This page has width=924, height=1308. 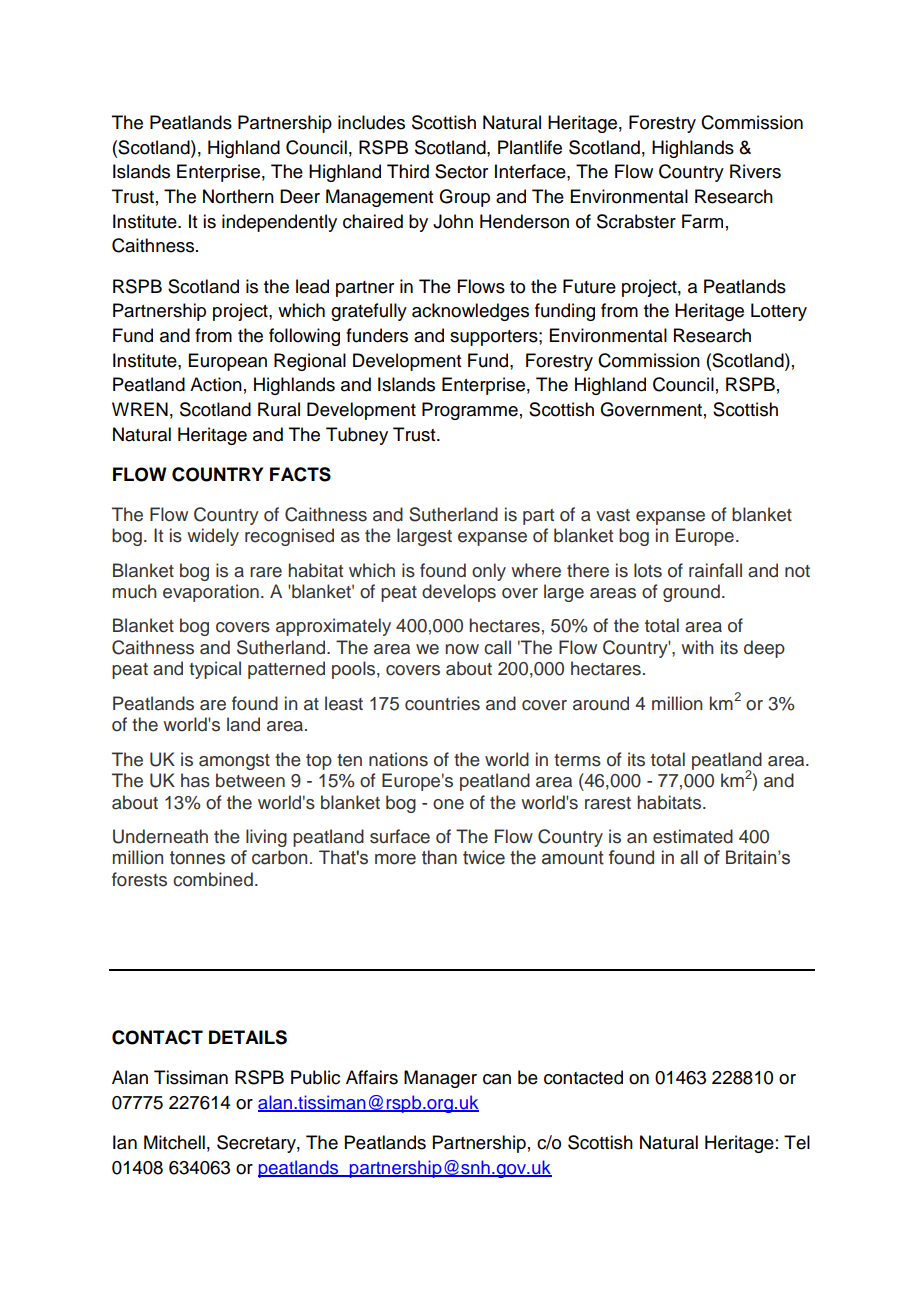 What do you see at coordinates (448, 804) in the page?
I see `one` at bounding box center [448, 804].
